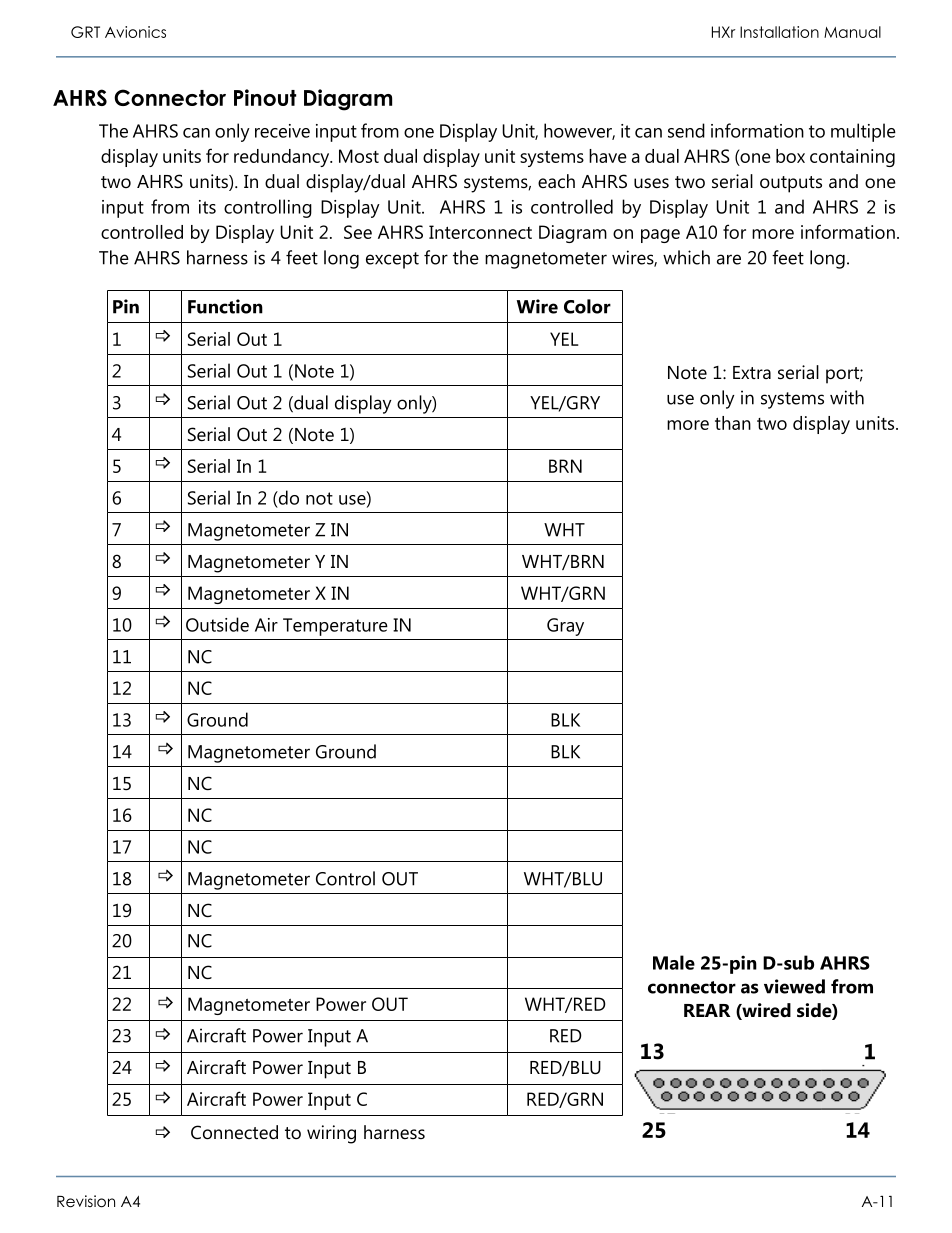 This screenshot has height=1233, width=952. What do you see at coordinates (331, 1134) in the screenshot?
I see `wiring` at bounding box center [331, 1134].
